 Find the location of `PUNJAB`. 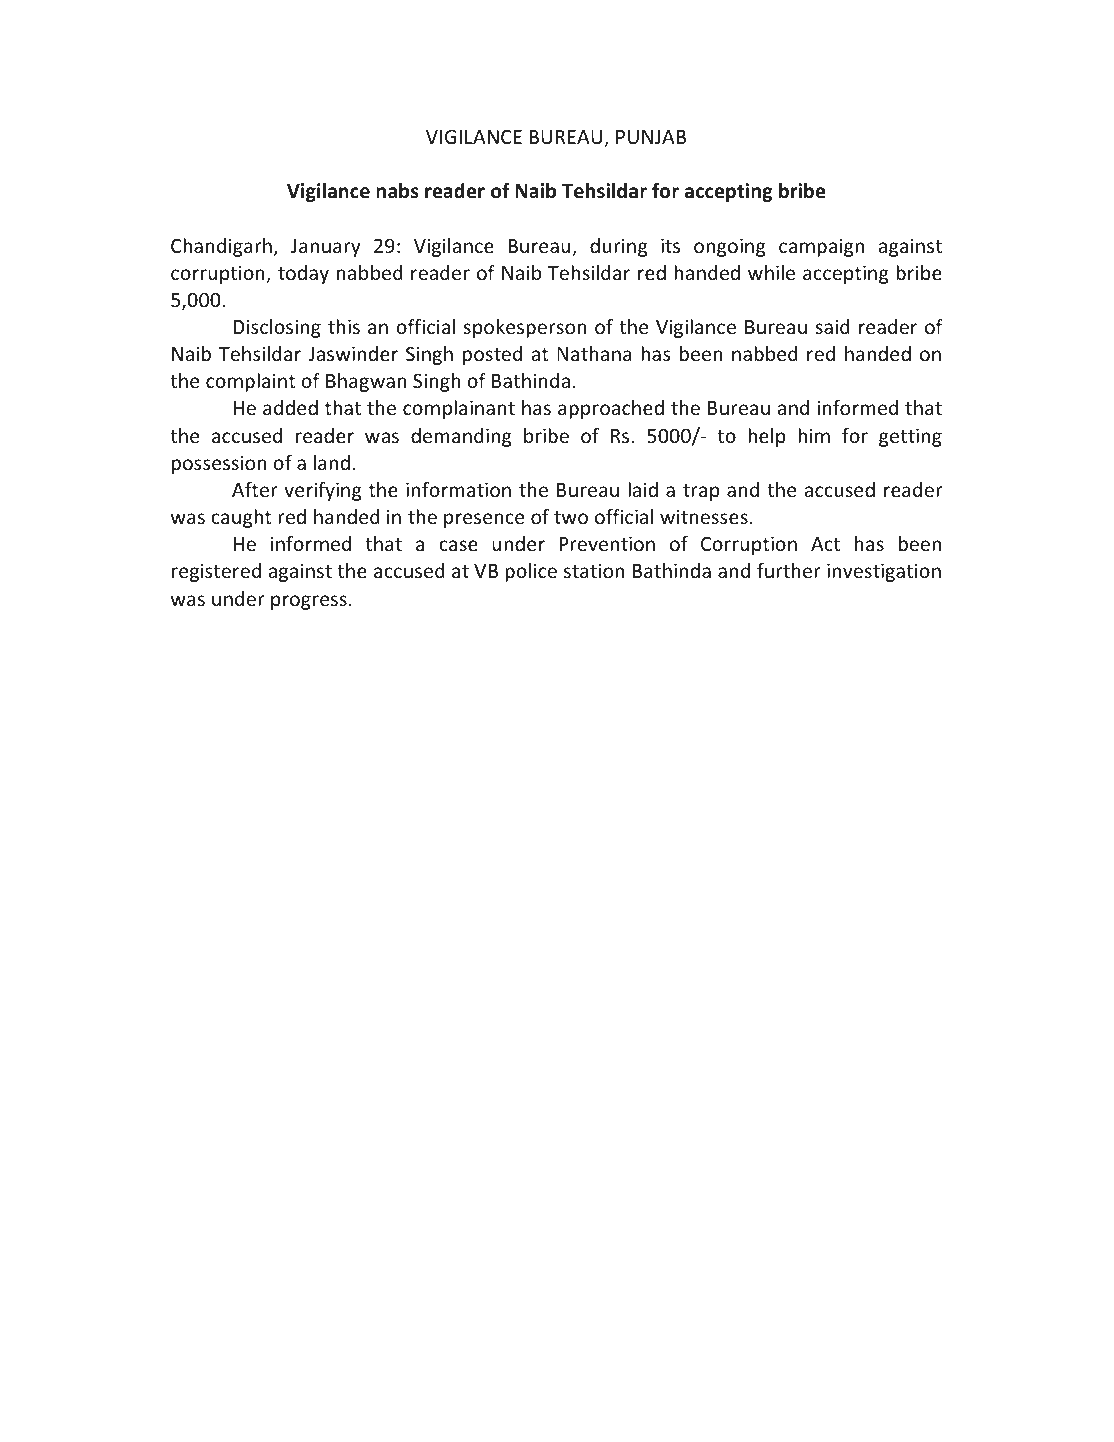

PUNJAB is located at coordinates (651, 137).
